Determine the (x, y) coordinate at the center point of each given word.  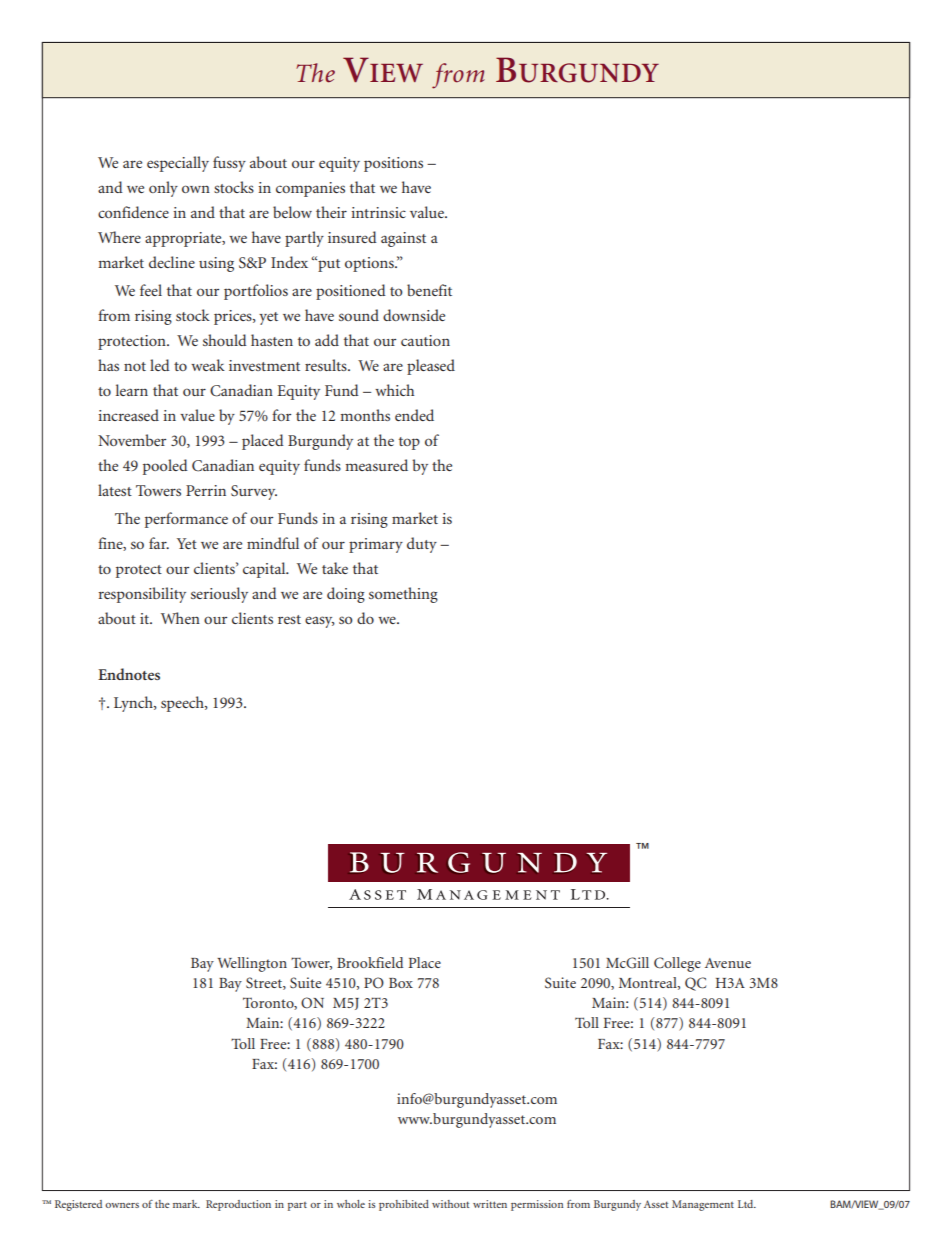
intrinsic (378, 212)
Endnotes (129, 674)
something (403, 595)
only (163, 189)
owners (122, 1205)
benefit (429, 290)
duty (422, 545)
